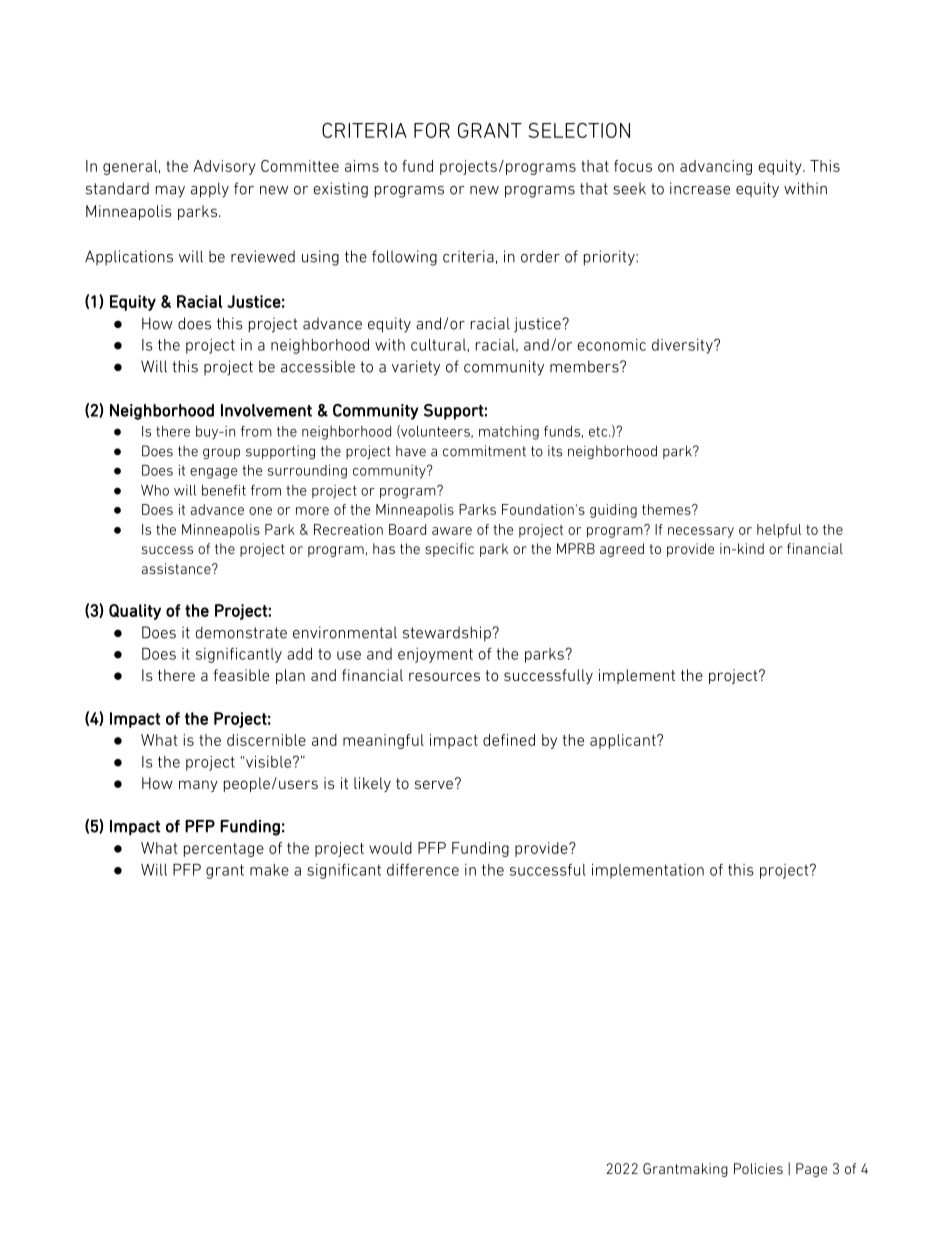 Image resolution: width=952 pixels, height=1233 pixels. What do you see at coordinates (213, 473) in the page?
I see `engage` at bounding box center [213, 473].
